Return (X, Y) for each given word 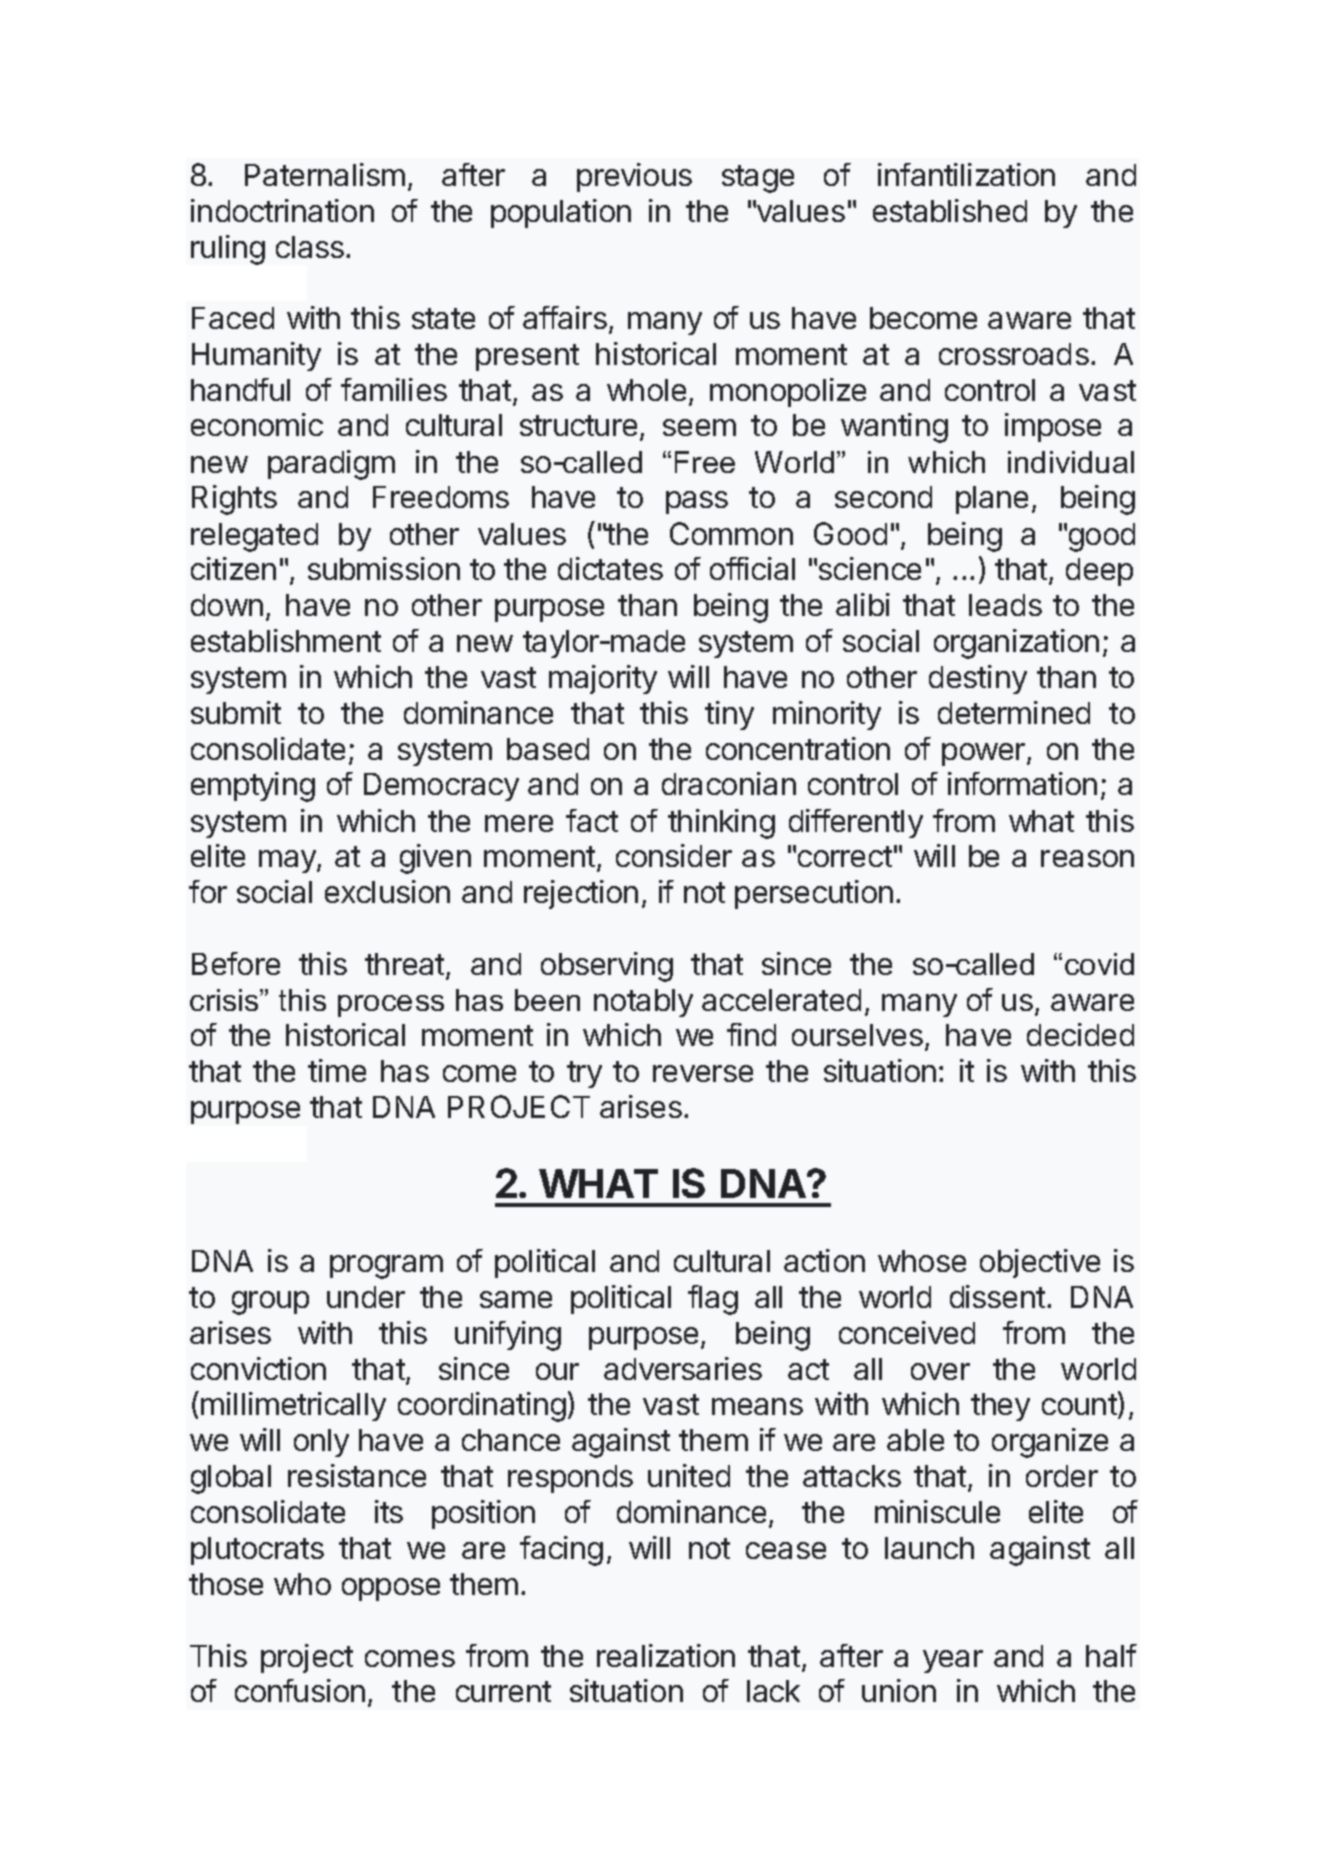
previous (634, 177)
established (950, 210)
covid (1099, 964)
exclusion (387, 891)
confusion (300, 1690)
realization (666, 1655)
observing (607, 967)
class (311, 247)
